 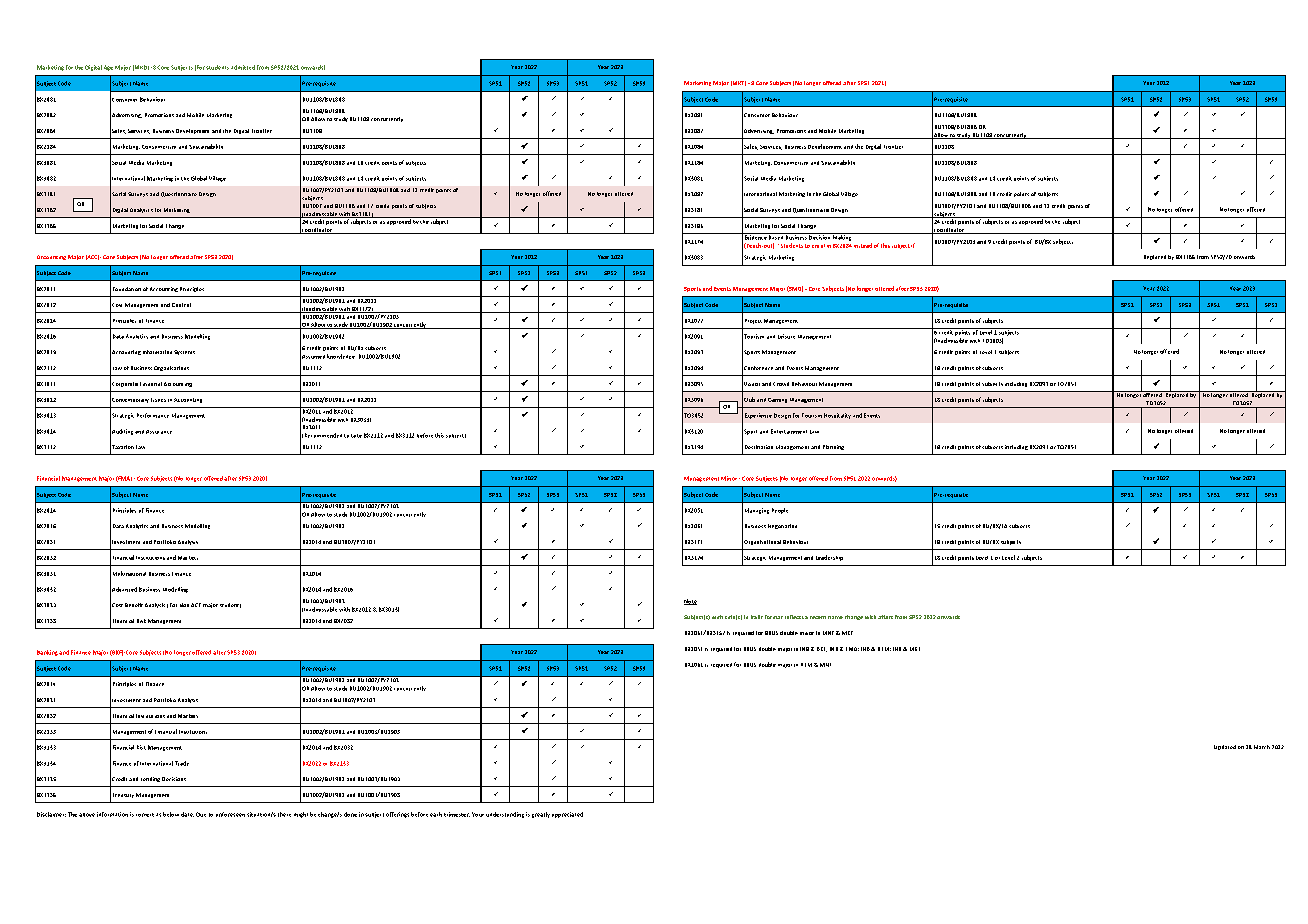 What do you see at coordinates (150, 779) in the screenshot?
I see `Lending` at bounding box center [150, 779].
